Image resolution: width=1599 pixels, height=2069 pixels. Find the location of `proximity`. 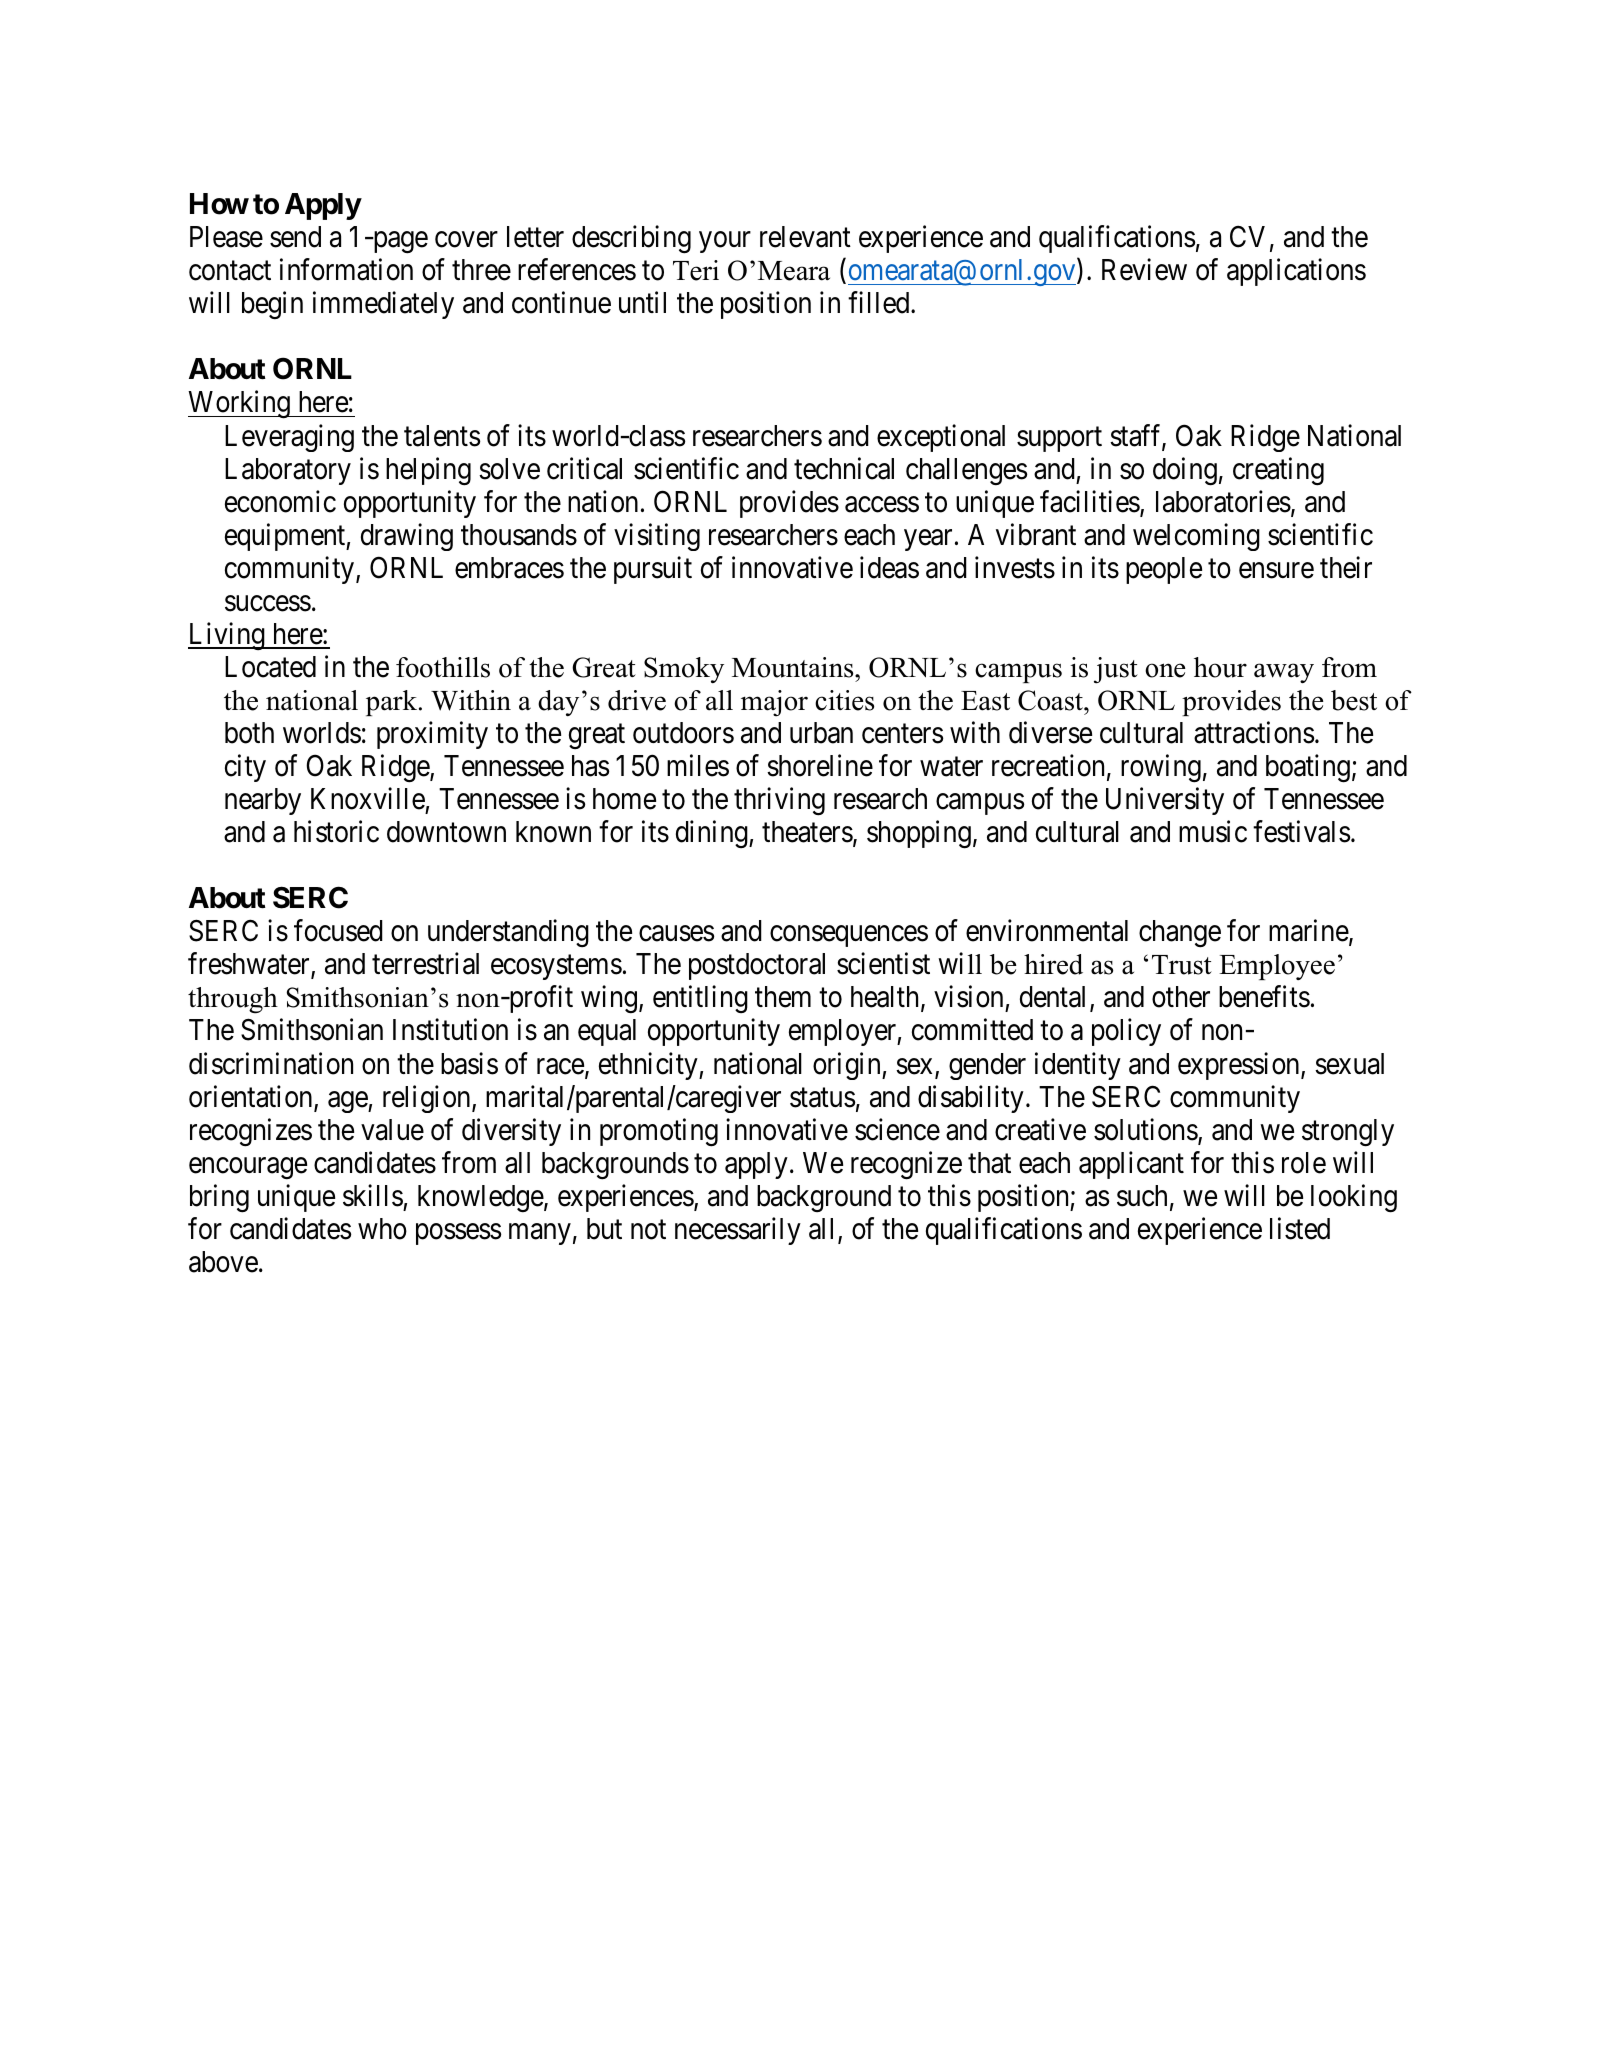

proximity is located at coordinates (432, 735).
